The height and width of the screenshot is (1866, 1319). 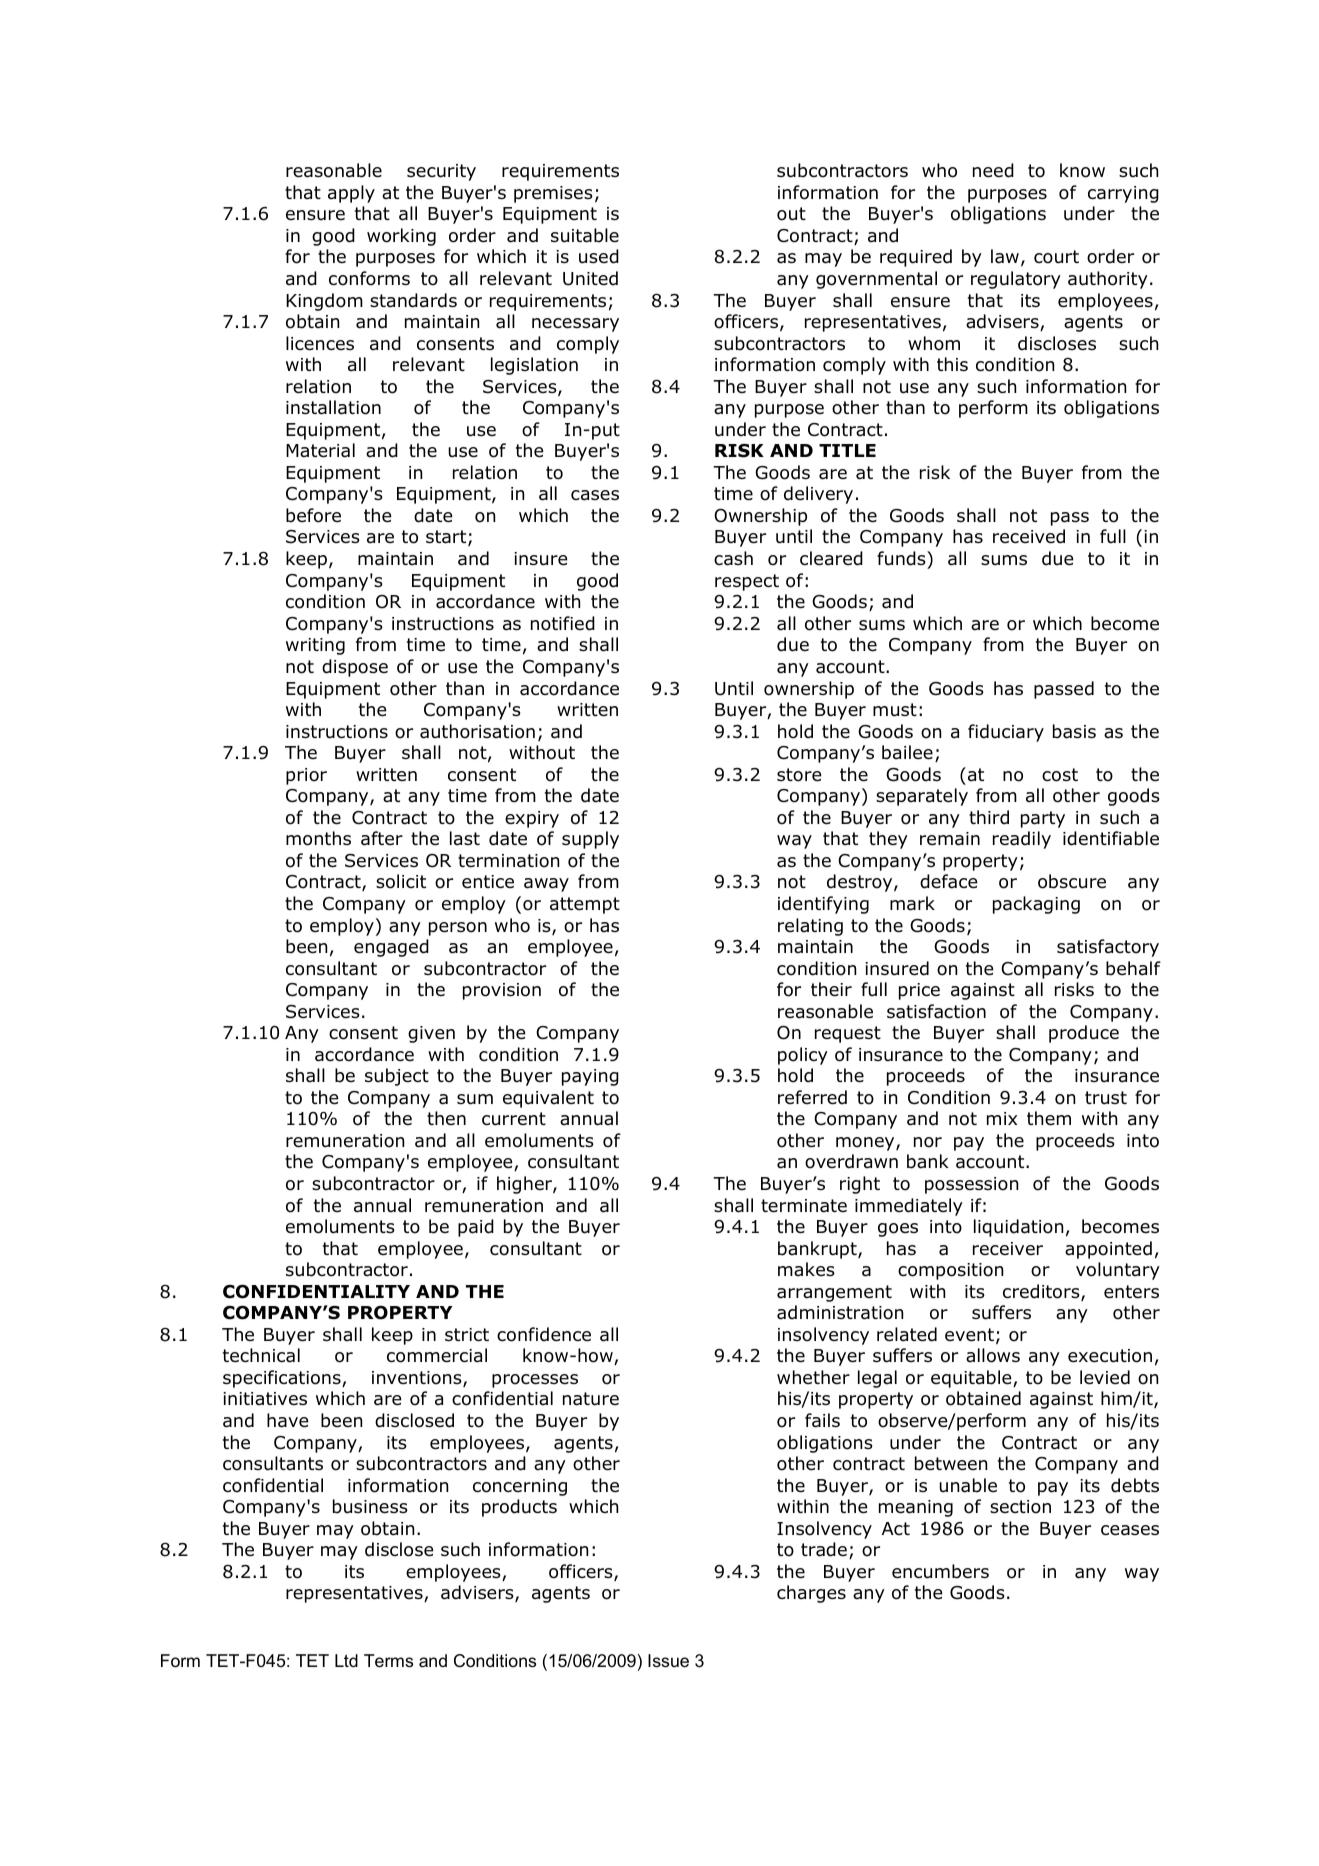 What do you see at coordinates (806, 1269) in the screenshot?
I see `makes` at bounding box center [806, 1269].
